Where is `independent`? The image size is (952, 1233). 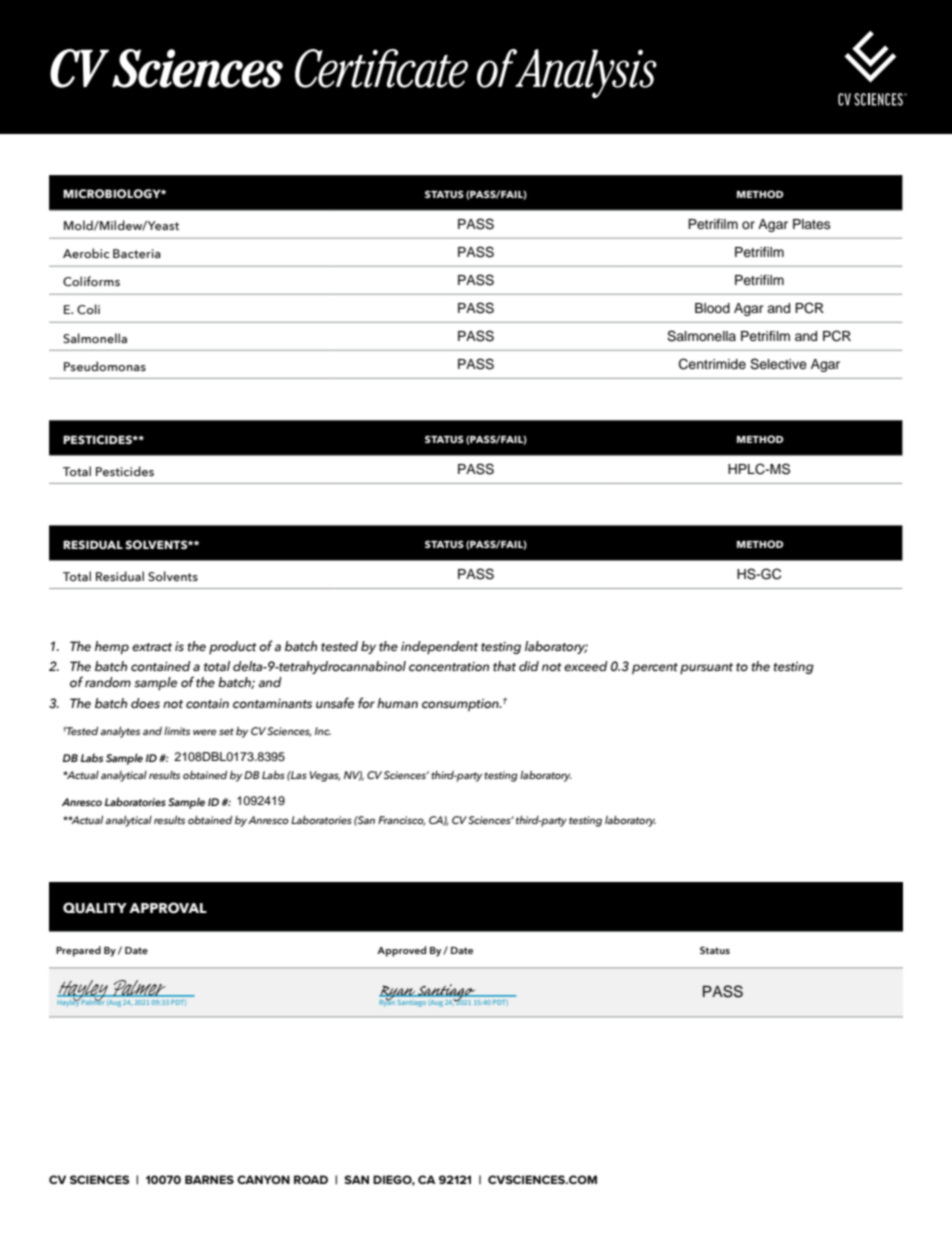 independent is located at coordinates (439, 647).
